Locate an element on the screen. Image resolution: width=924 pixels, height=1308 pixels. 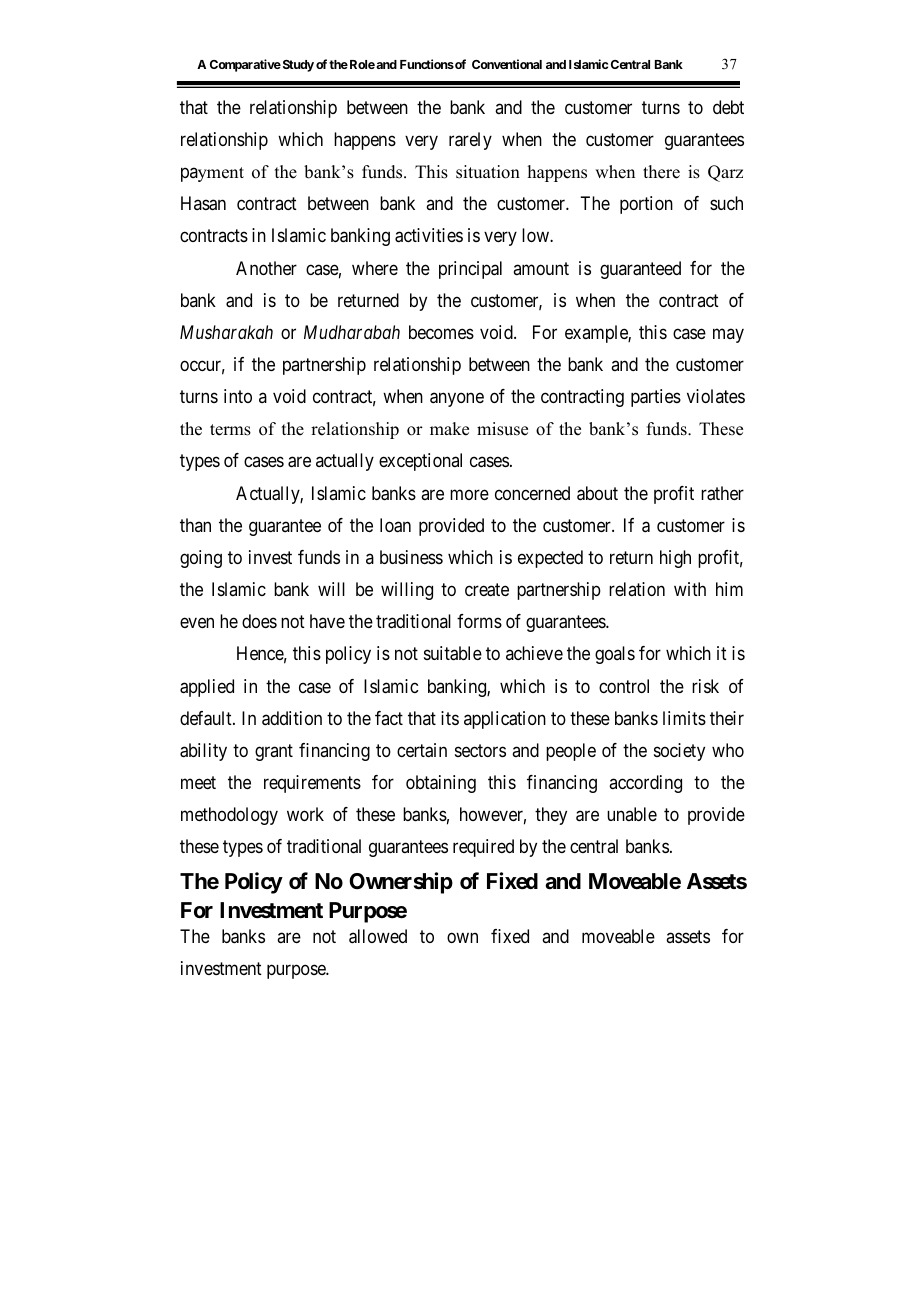
into is located at coordinates (238, 396).
